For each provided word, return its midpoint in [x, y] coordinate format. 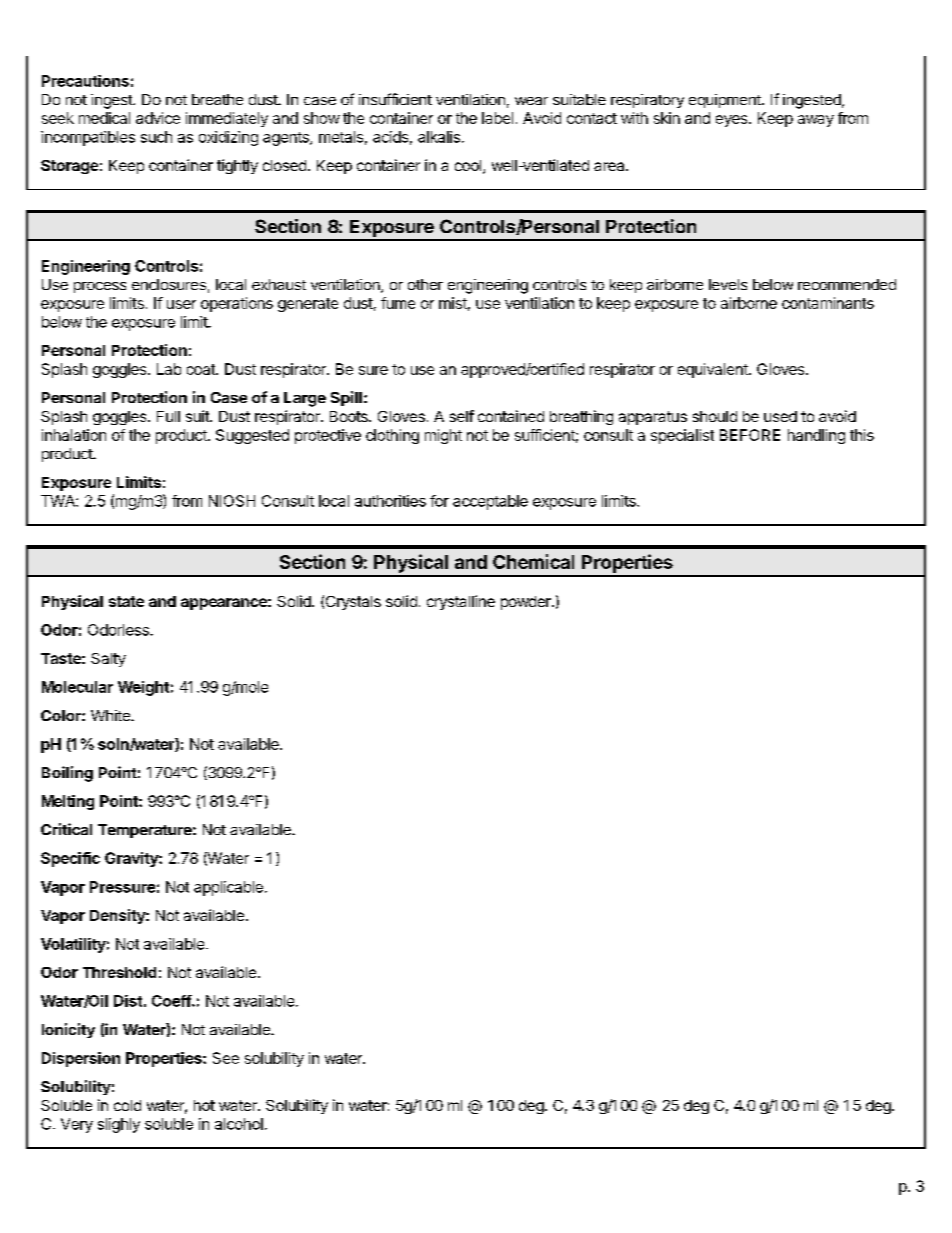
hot [204, 1105]
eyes [733, 121]
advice [158, 118]
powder [527, 603]
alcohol [239, 1124]
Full [168, 416]
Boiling [67, 774]
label [497, 118]
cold [127, 1105]
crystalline [461, 602]
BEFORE [750, 435]
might [443, 436]
